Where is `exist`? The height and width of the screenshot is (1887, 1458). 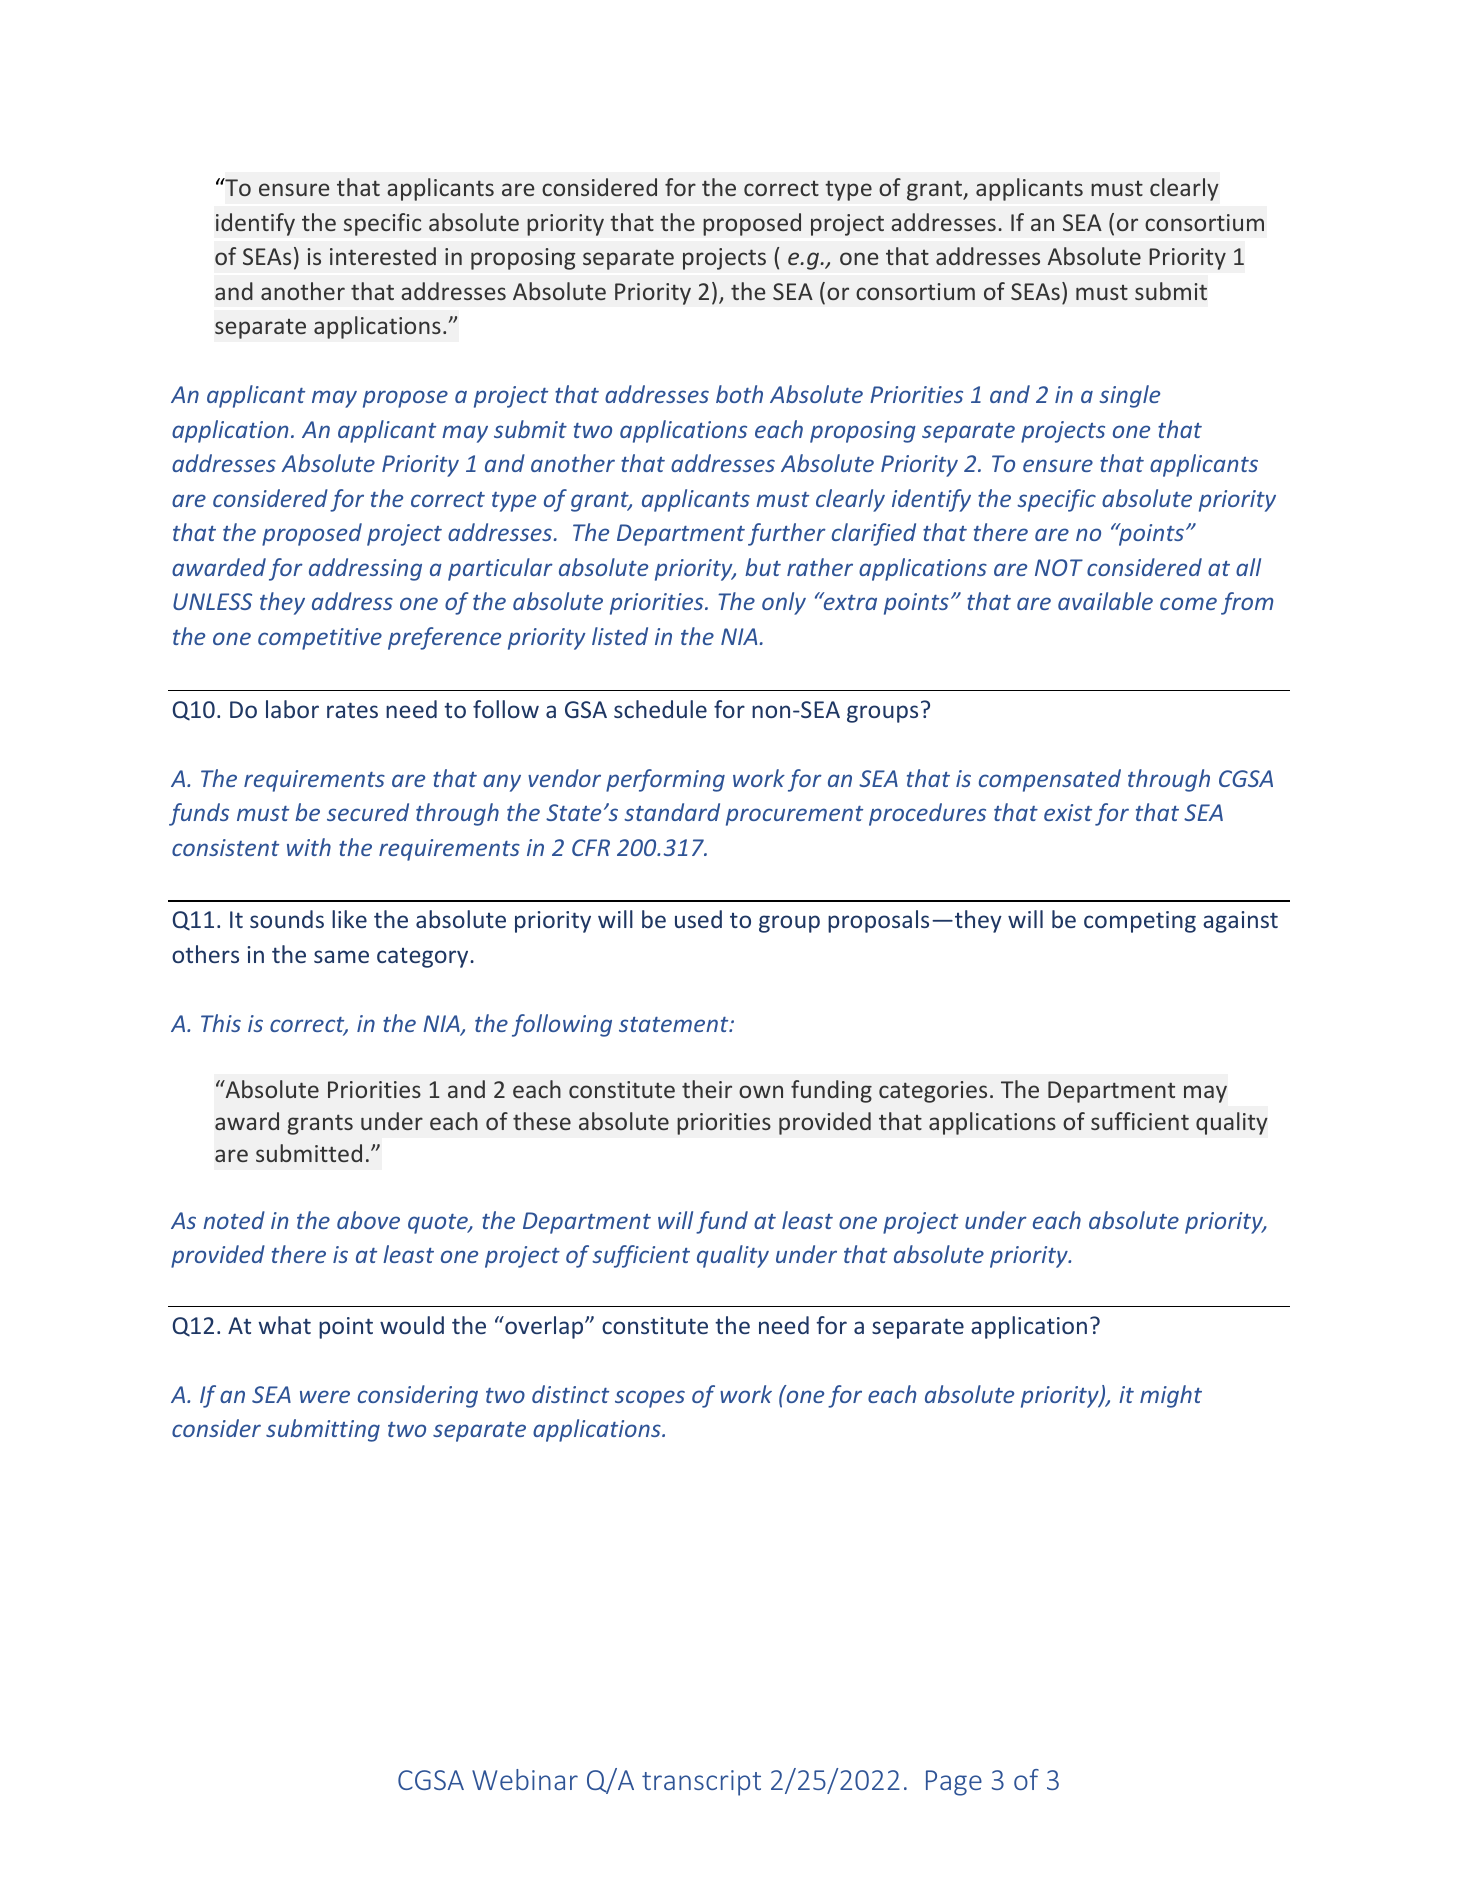 exist is located at coordinates (1068, 812).
